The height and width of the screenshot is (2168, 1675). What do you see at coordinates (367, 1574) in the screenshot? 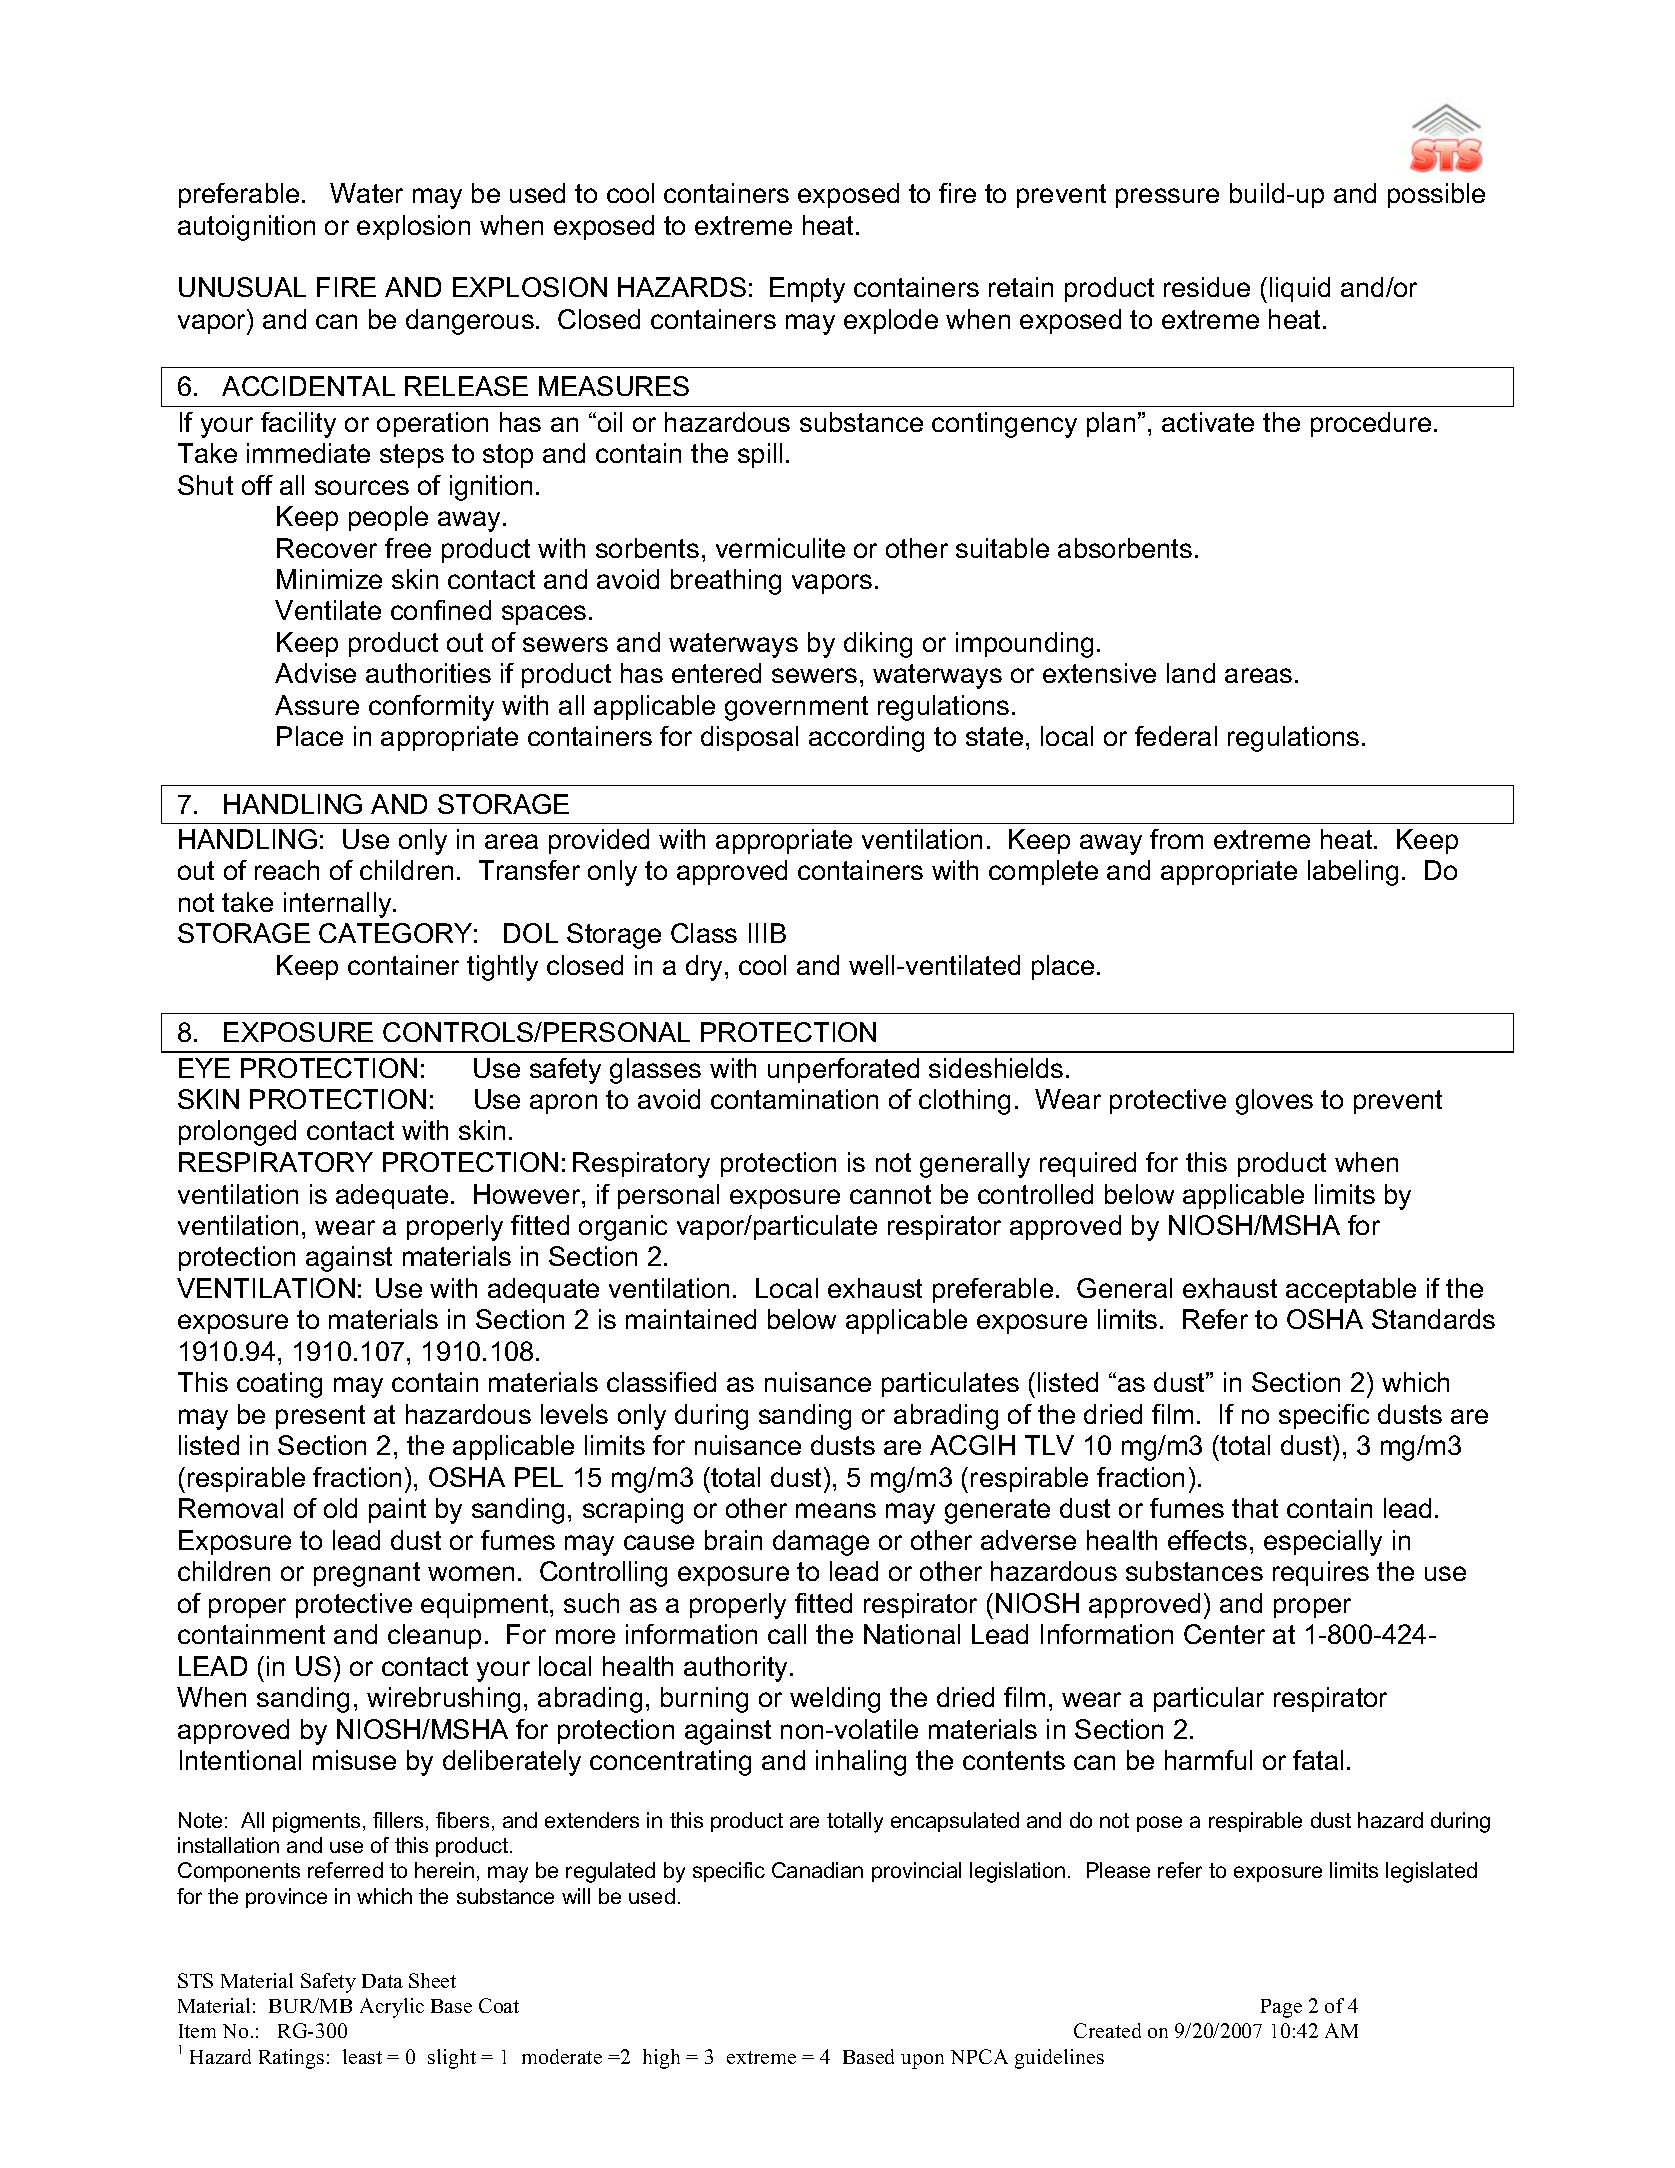
I see `pregnant` at bounding box center [367, 1574].
